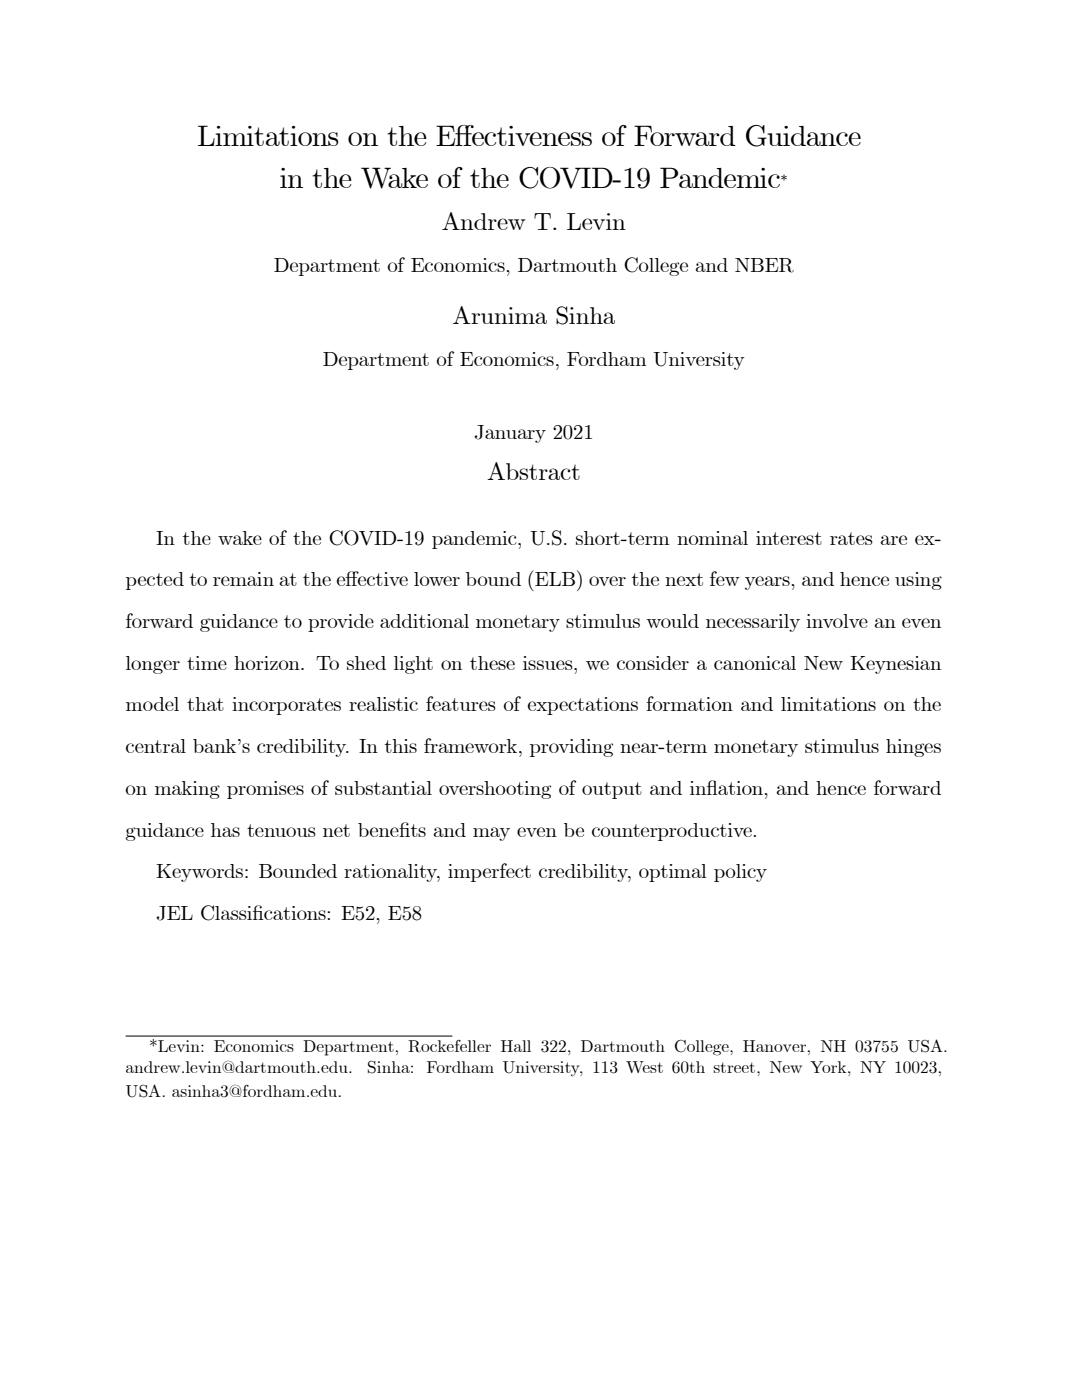 This screenshot has width=1068, height=1382. I want to click on issues, so click(549, 663).
